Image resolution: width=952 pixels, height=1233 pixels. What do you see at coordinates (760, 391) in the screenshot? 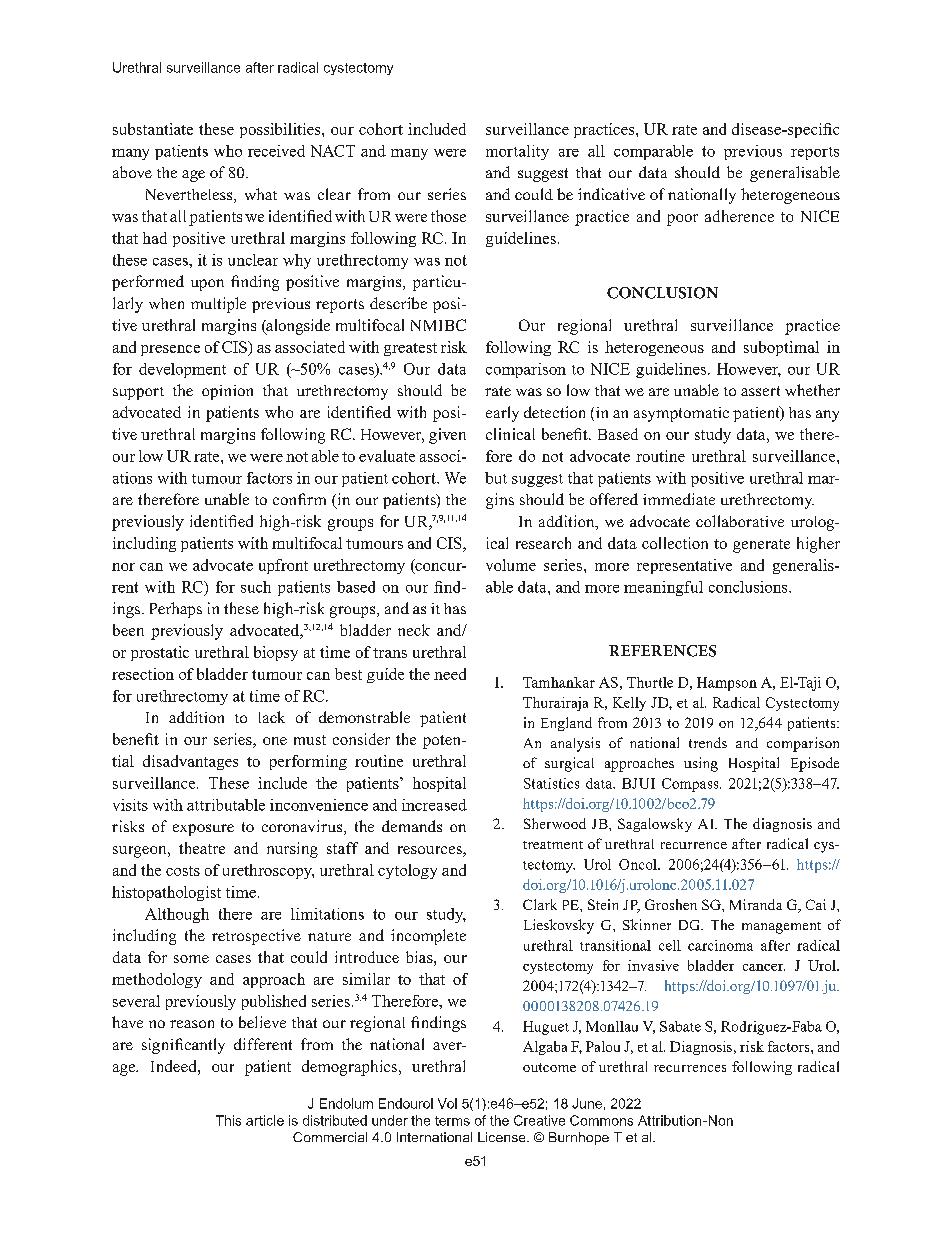
I see `assert` at bounding box center [760, 391].
